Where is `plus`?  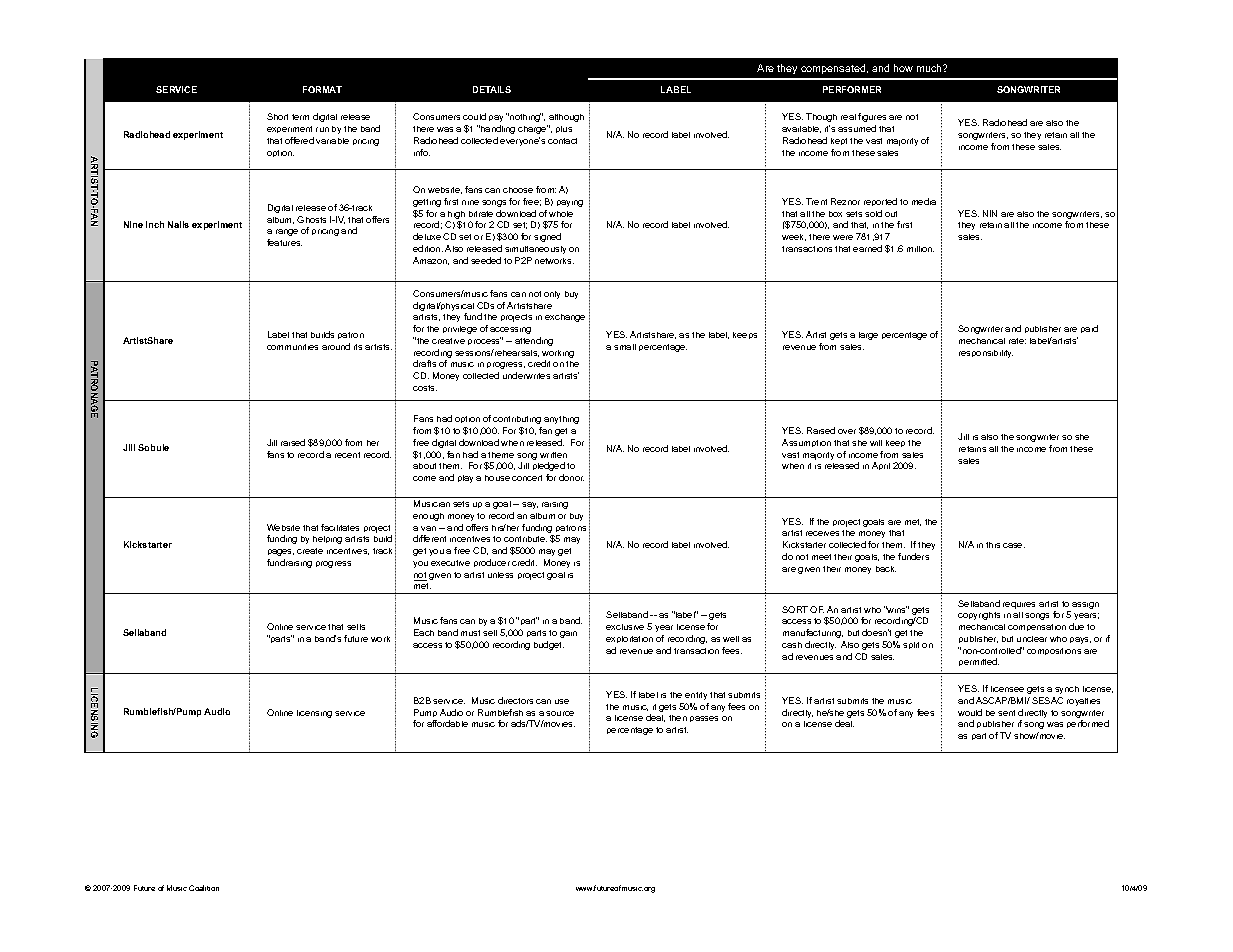 plus is located at coordinates (564, 129).
